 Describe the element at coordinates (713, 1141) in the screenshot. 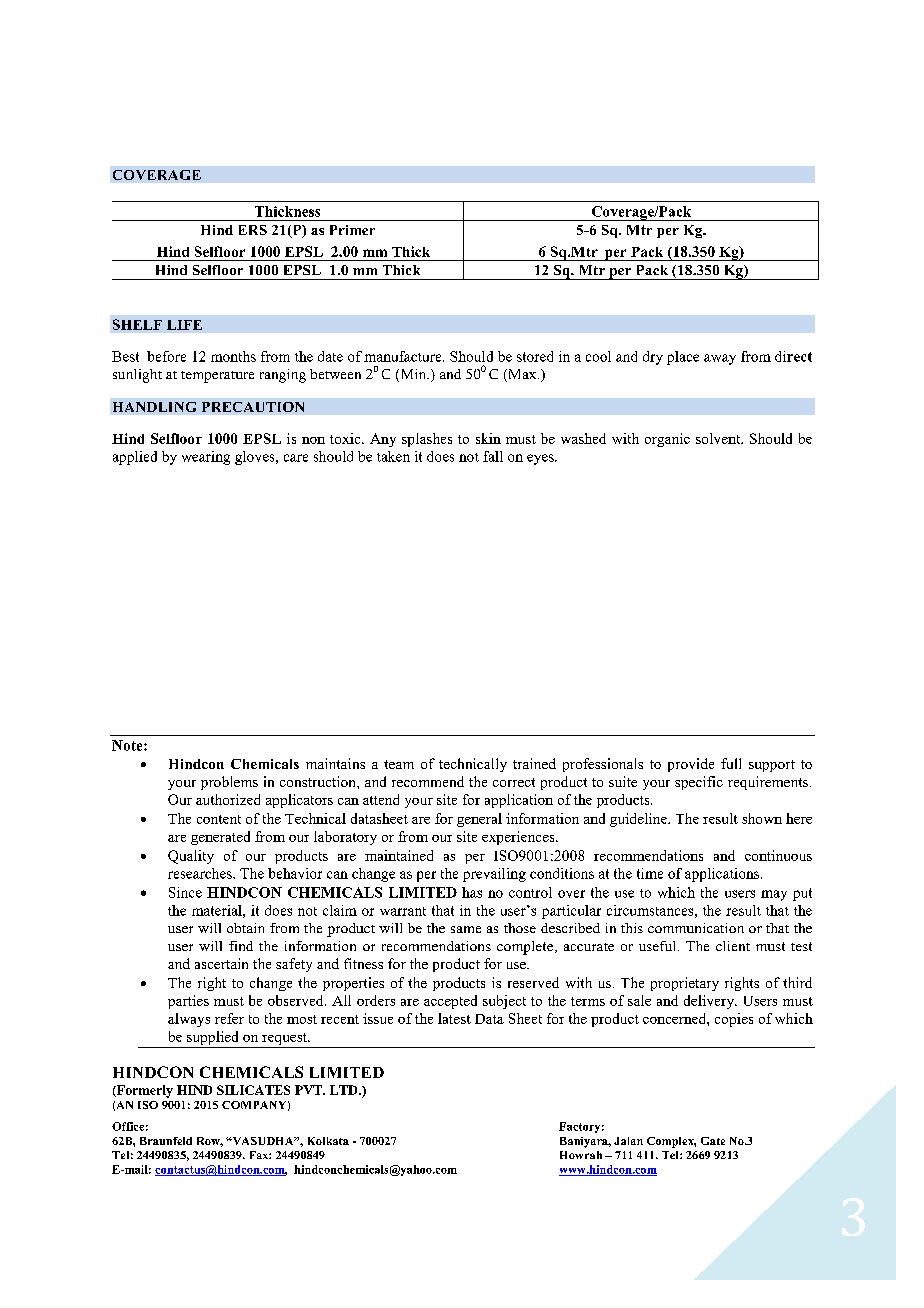

I see `Gate` at that location.
